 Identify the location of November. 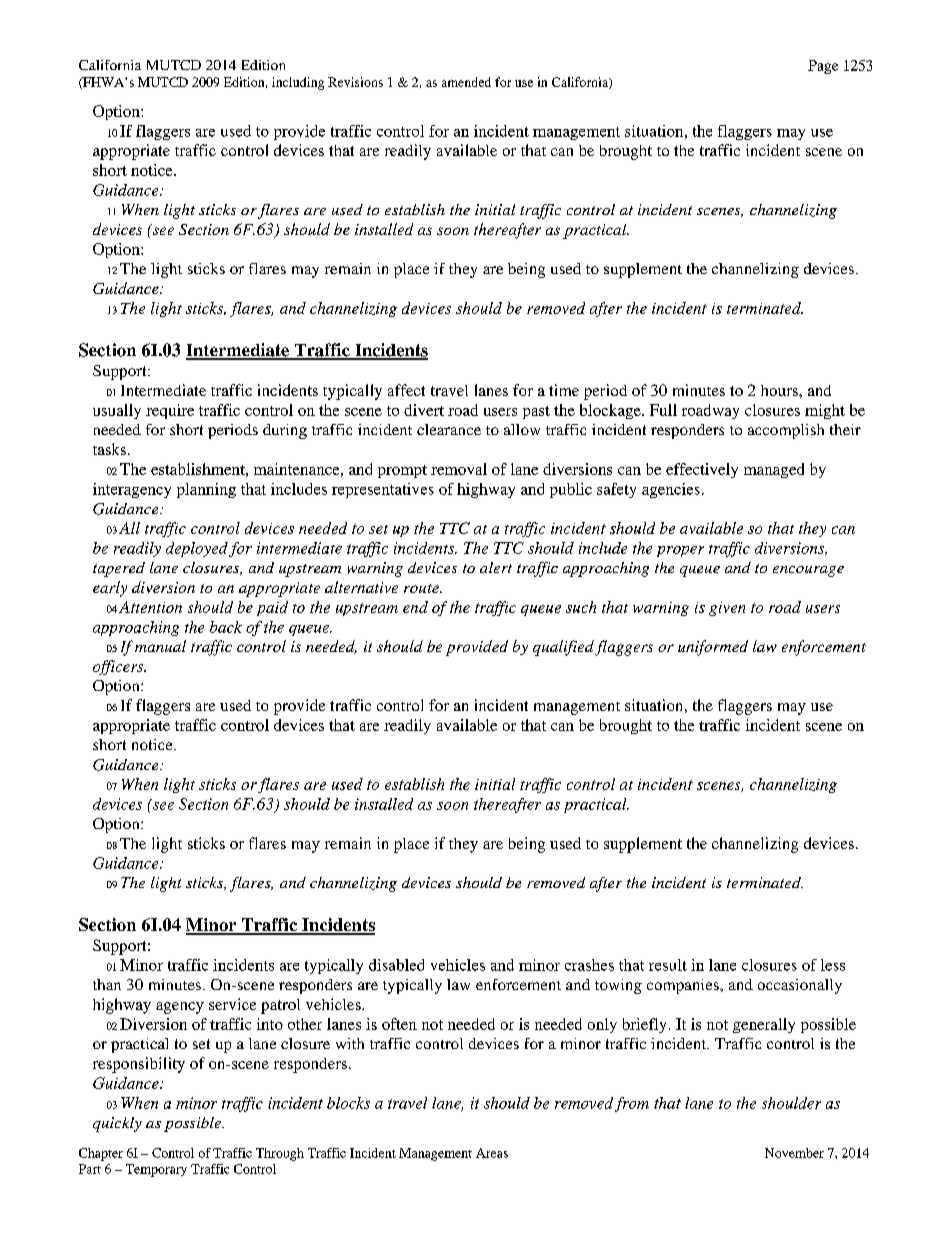
(794, 1153).
